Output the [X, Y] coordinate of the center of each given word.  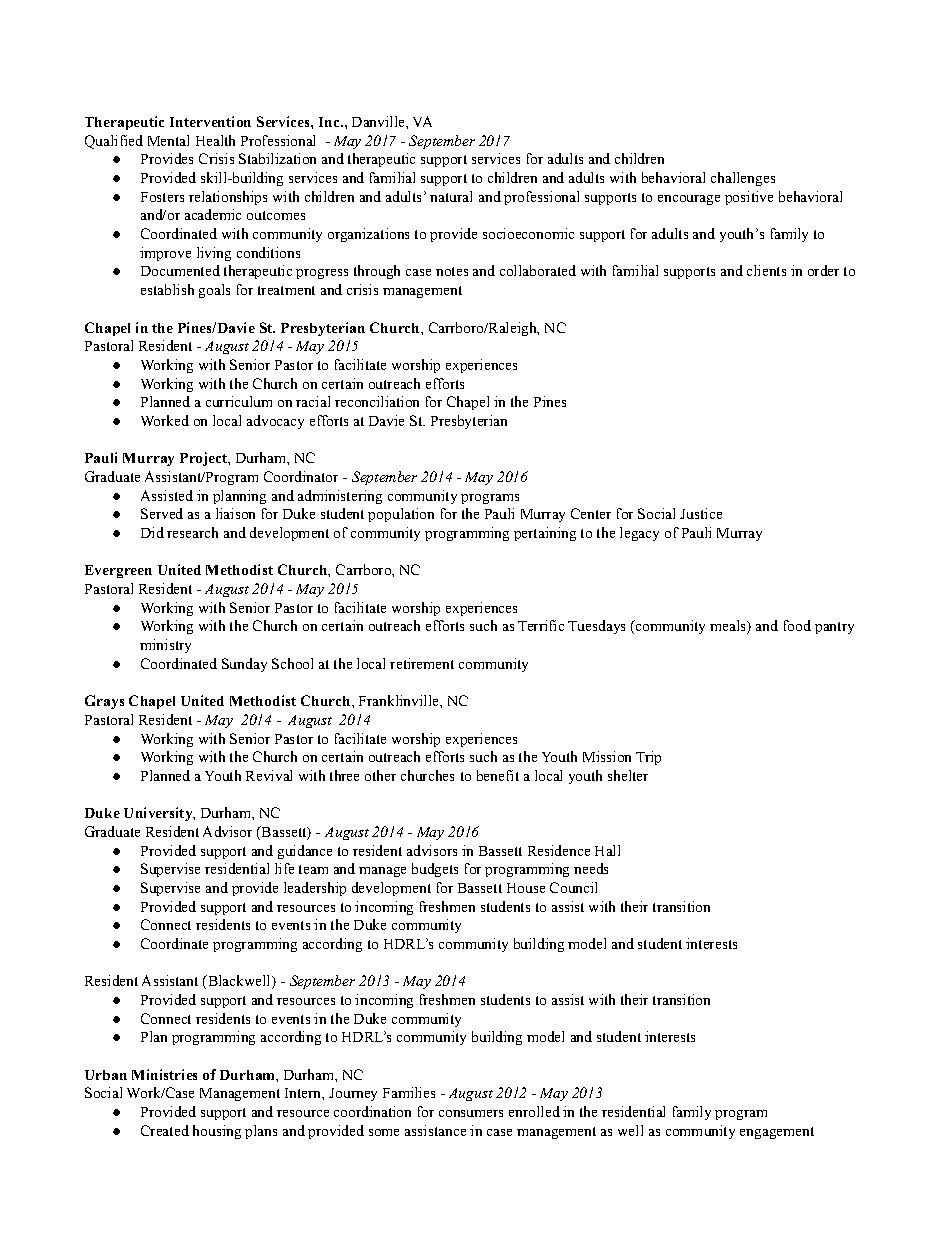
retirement [422, 663]
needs [591, 868]
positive [749, 198]
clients [766, 270]
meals [729, 627]
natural [451, 196]
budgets [435, 870]
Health [215, 140]
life [284, 868]
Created [165, 1130]
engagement [777, 1133]
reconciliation [377, 401]
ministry [165, 646]
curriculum [239, 401]
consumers [471, 1113]
